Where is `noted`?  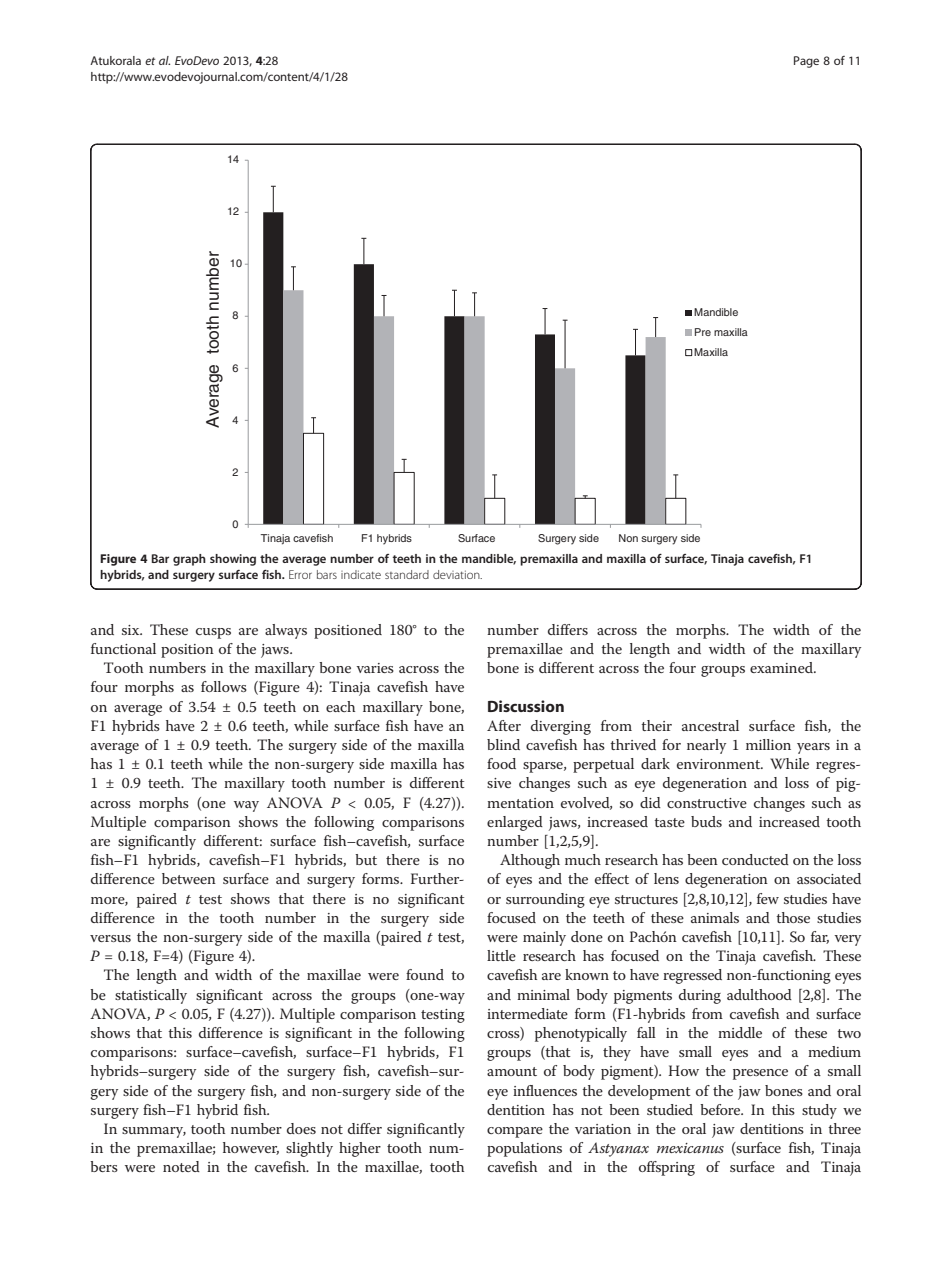
noted is located at coordinates (181, 1166).
